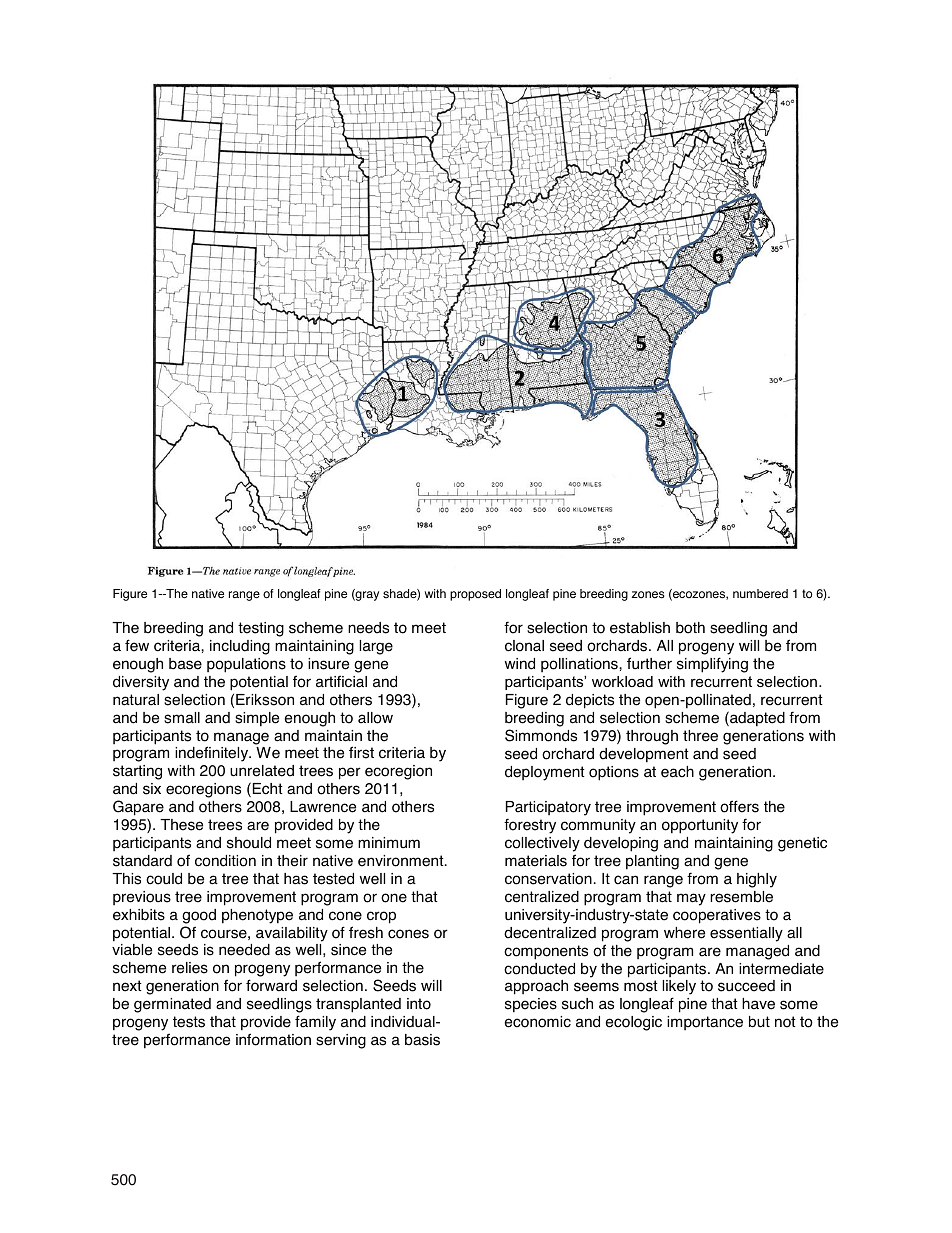  What do you see at coordinates (475, 595) in the screenshot?
I see `proposed` at bounding box center [475, 595].
